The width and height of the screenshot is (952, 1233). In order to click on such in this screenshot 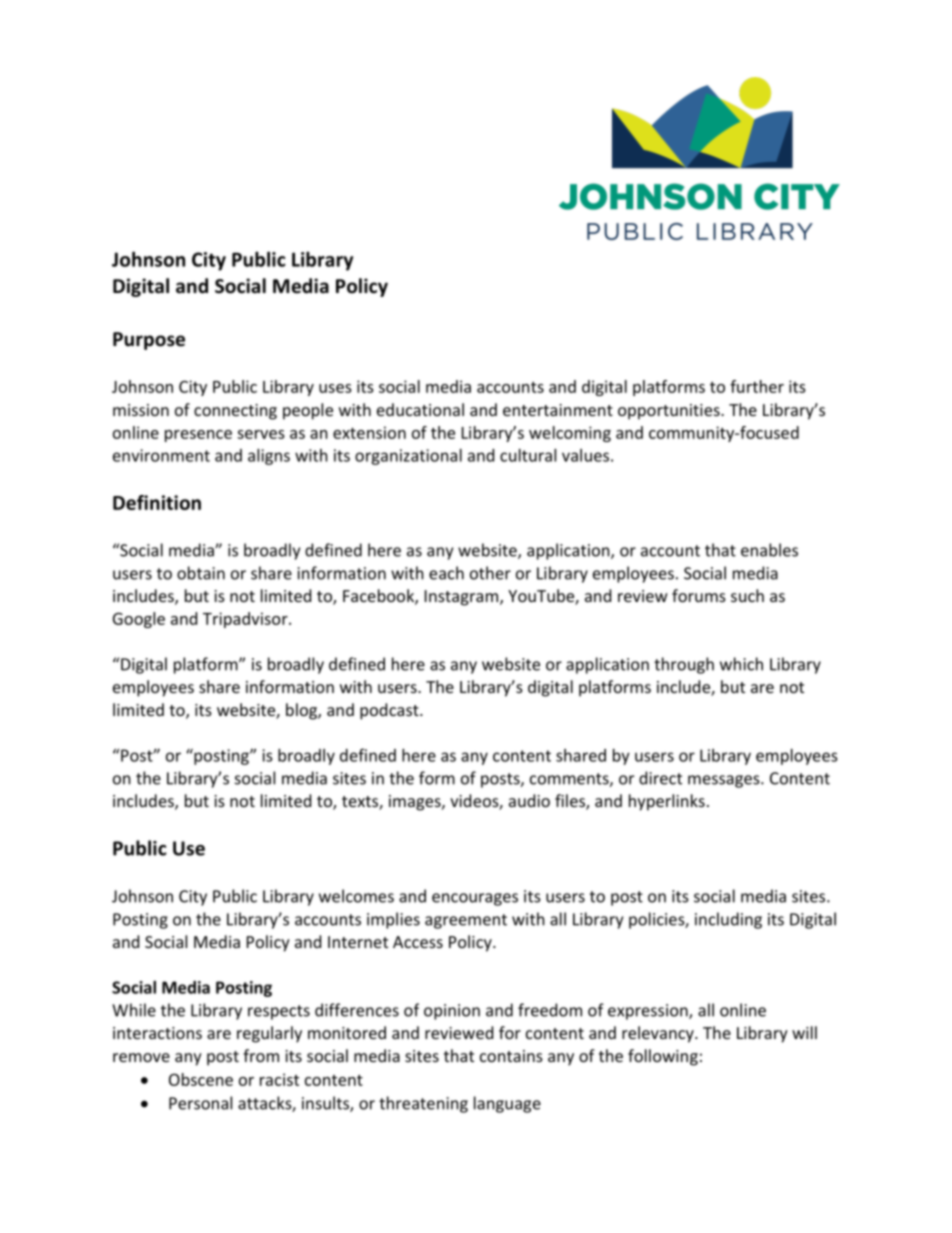, I will do `click(747, 595)`.
